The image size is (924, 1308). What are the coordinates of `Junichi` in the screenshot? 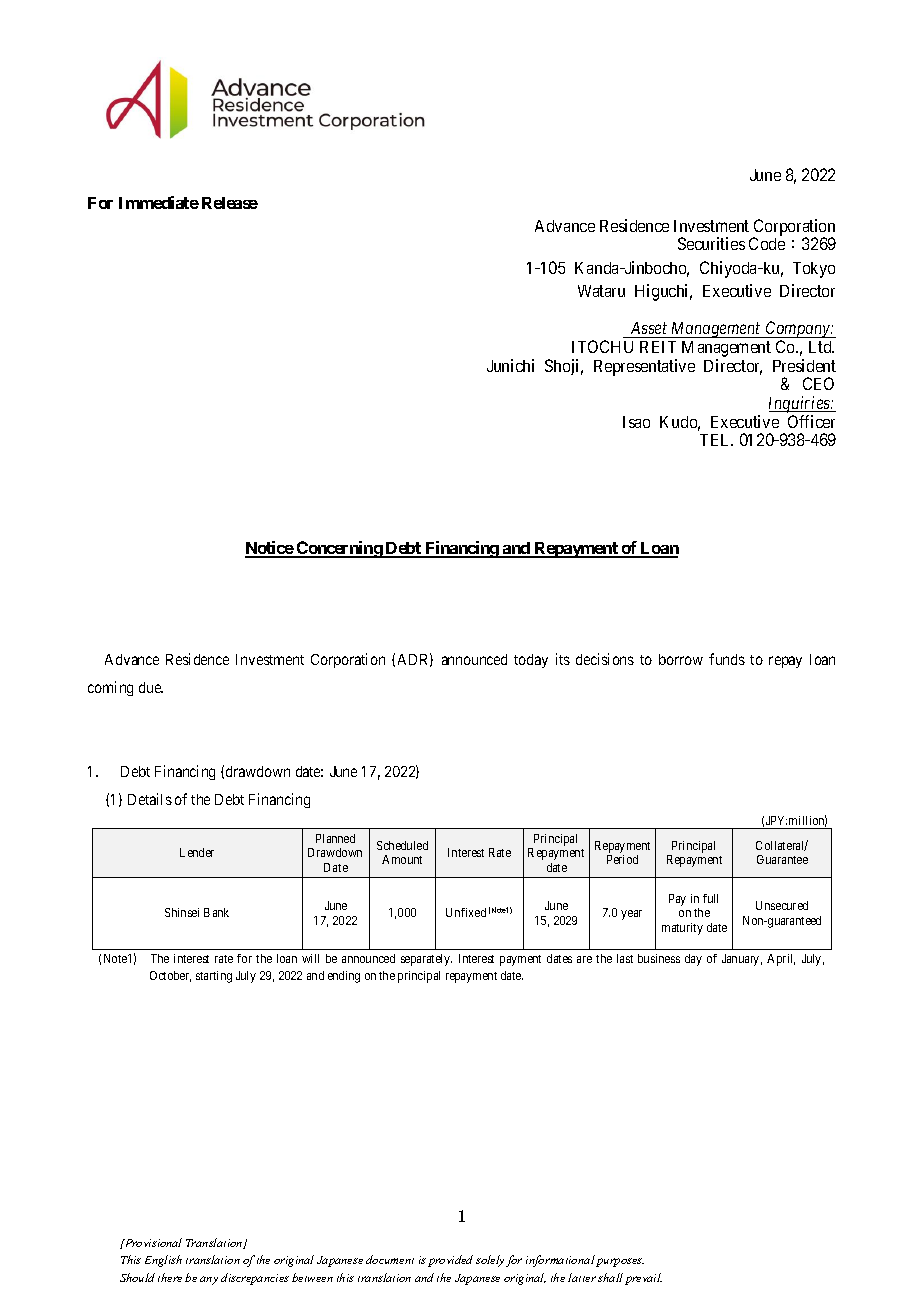 It's located at (510, 365).
